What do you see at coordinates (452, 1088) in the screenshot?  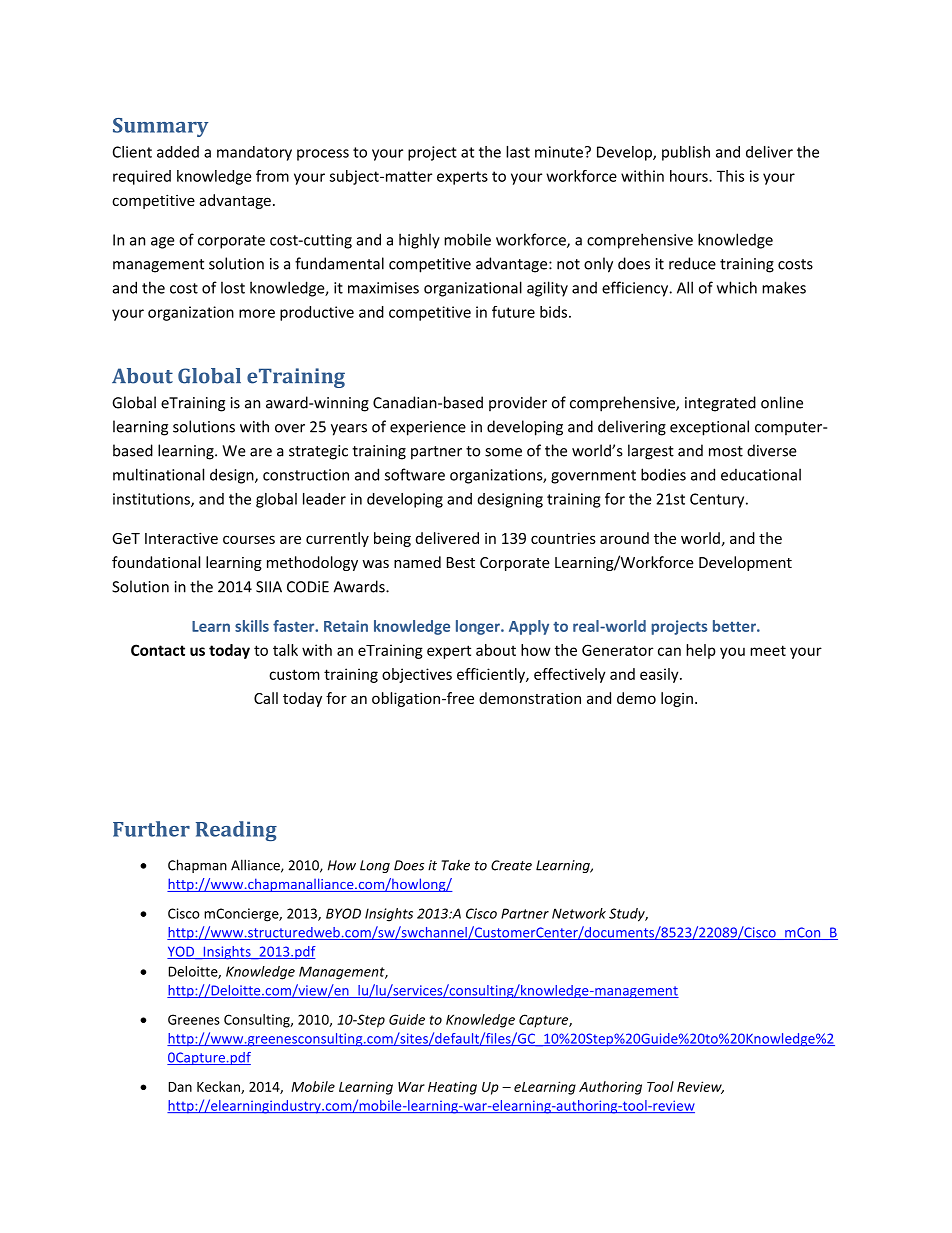 I see `Heating` at bounding box center [452, 1088].
